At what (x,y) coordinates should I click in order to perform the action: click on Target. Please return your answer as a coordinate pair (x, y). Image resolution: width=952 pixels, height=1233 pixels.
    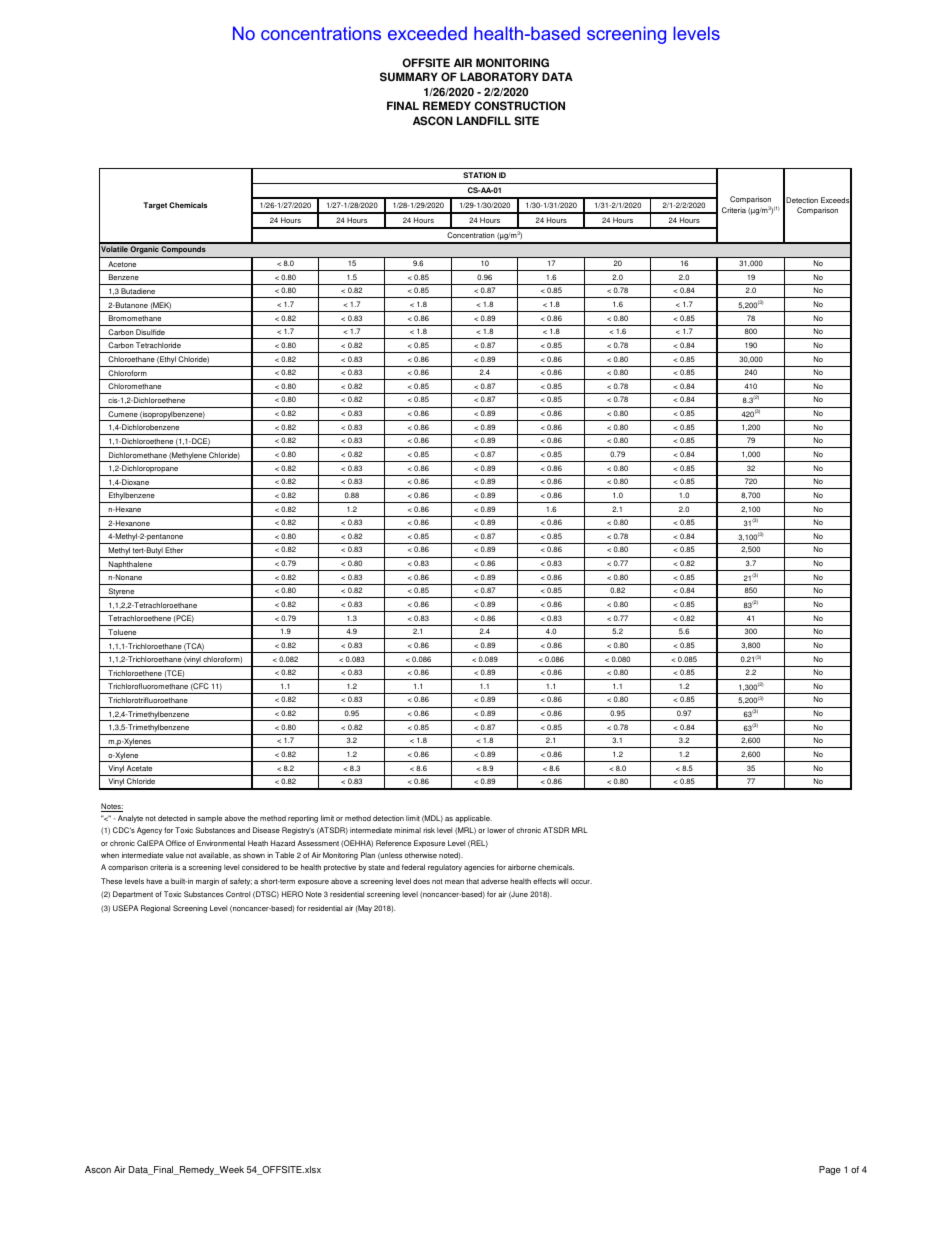
    Looking at the image, I should click on (155, 206).
